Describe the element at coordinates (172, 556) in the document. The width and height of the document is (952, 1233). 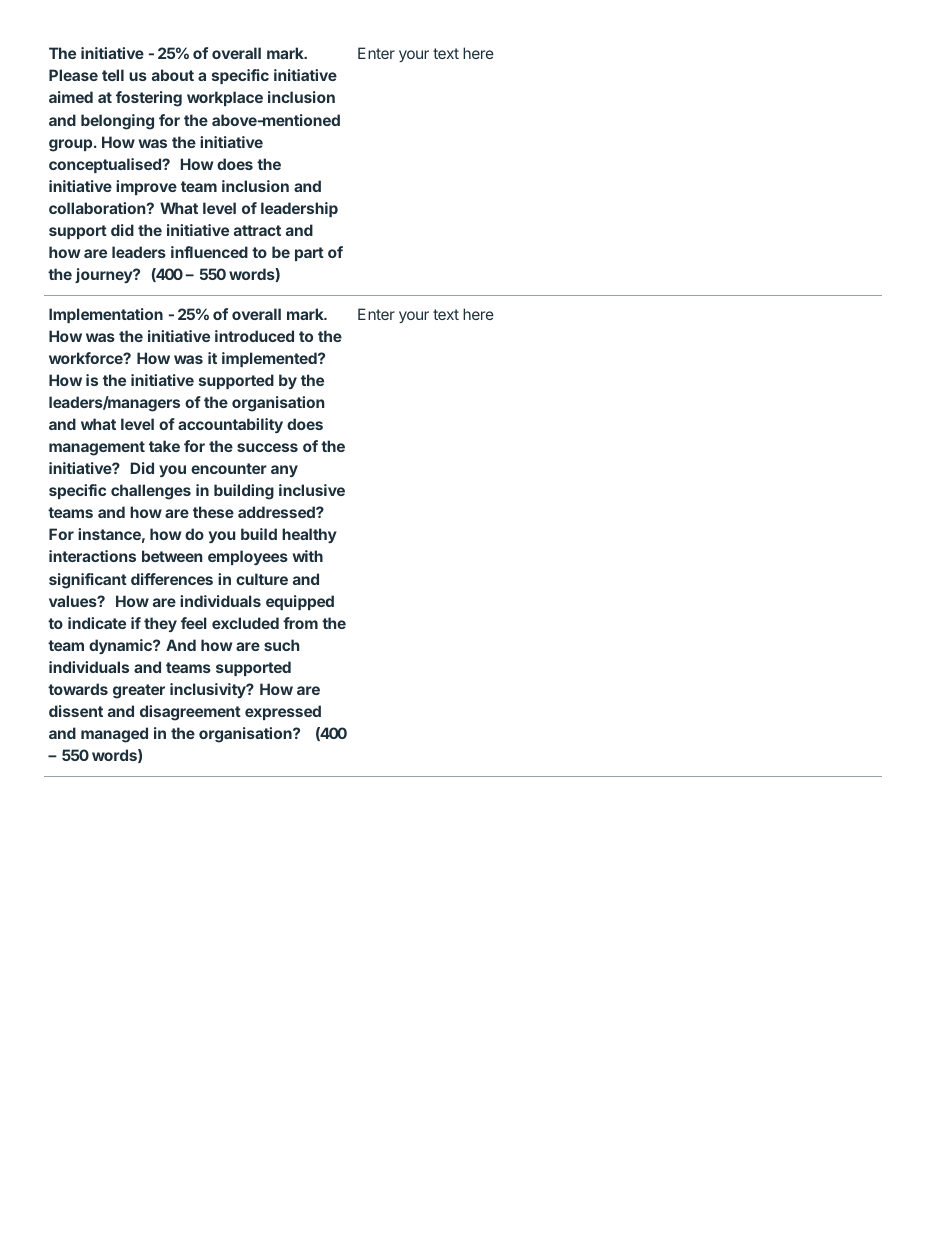
I see `between` at that location.
